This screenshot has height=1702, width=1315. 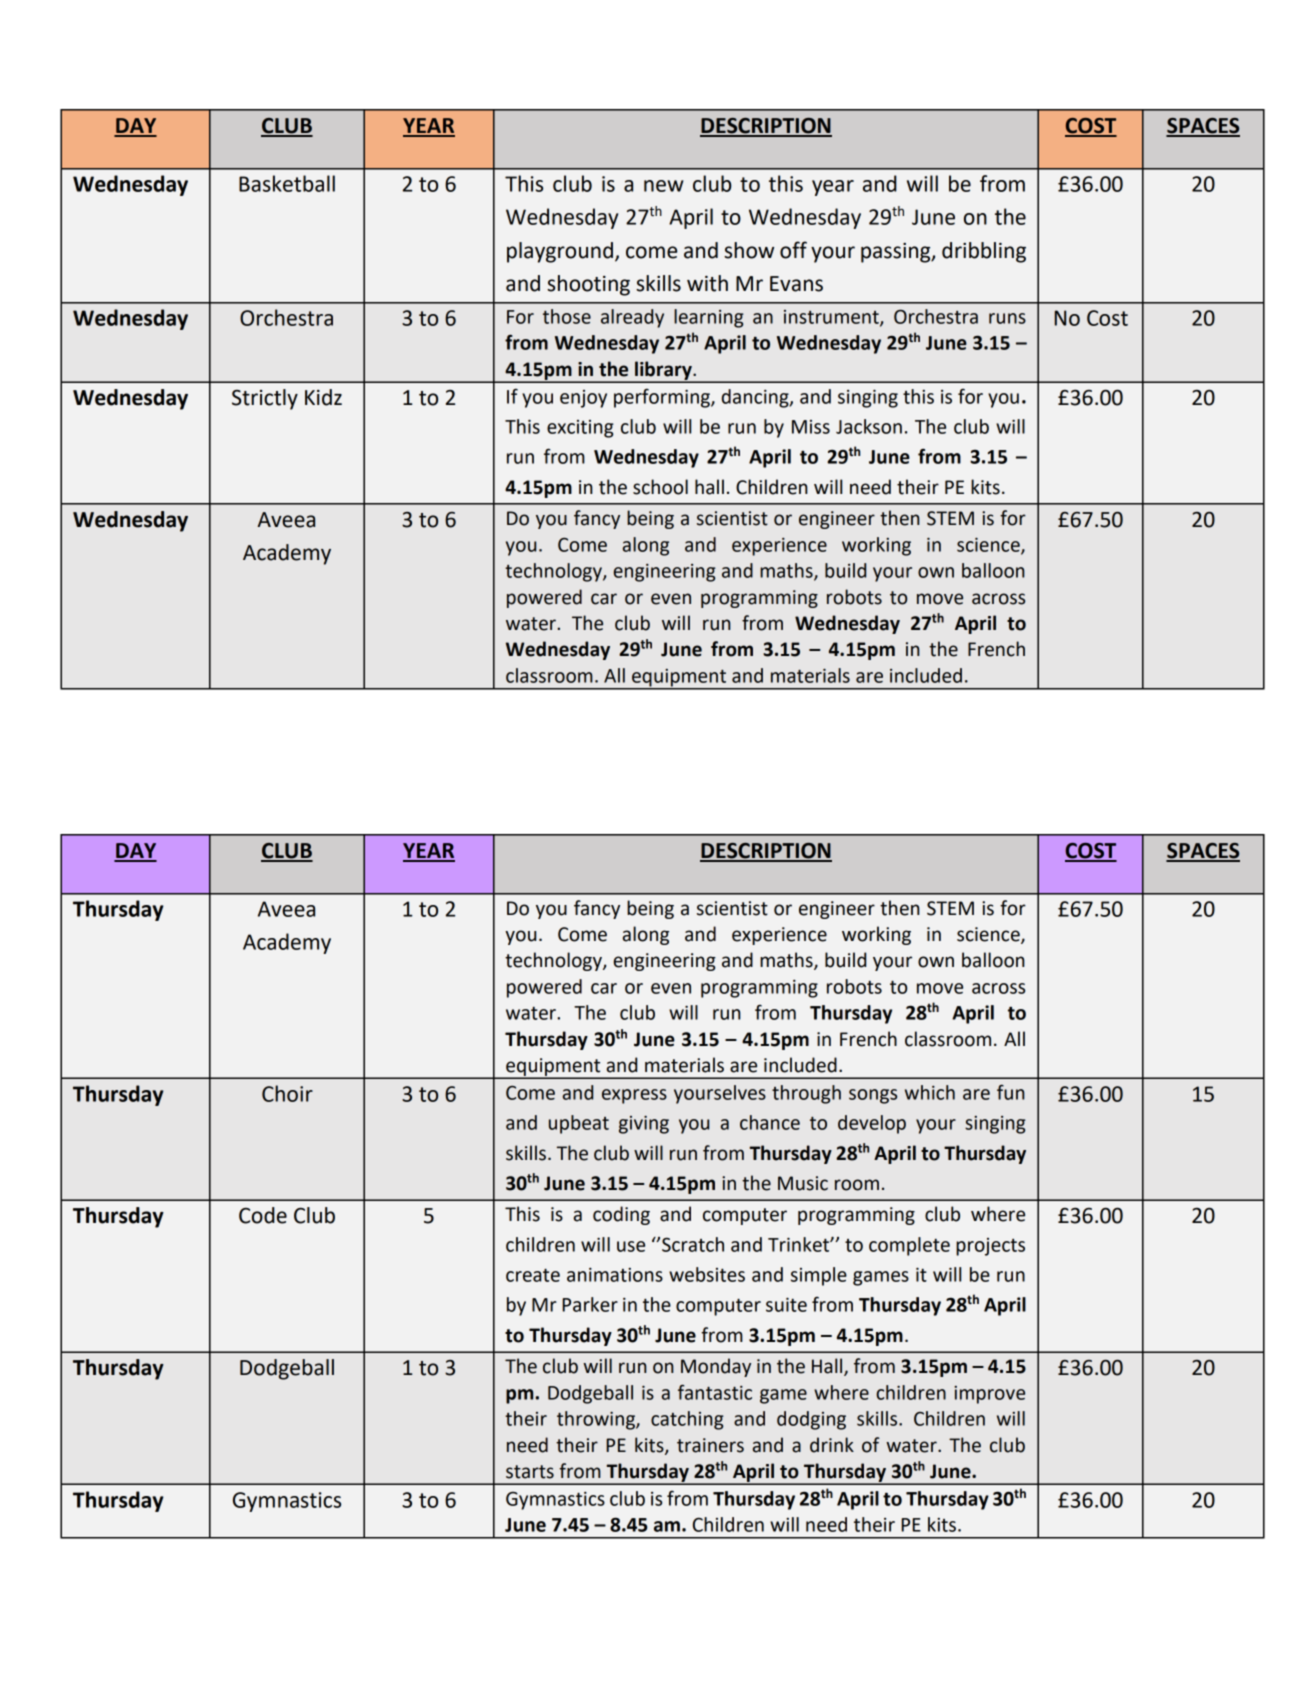 What do you see at coordinates (984, 252) in the screenshot?
I see `dribbling` at bounding box center [984, 252].
